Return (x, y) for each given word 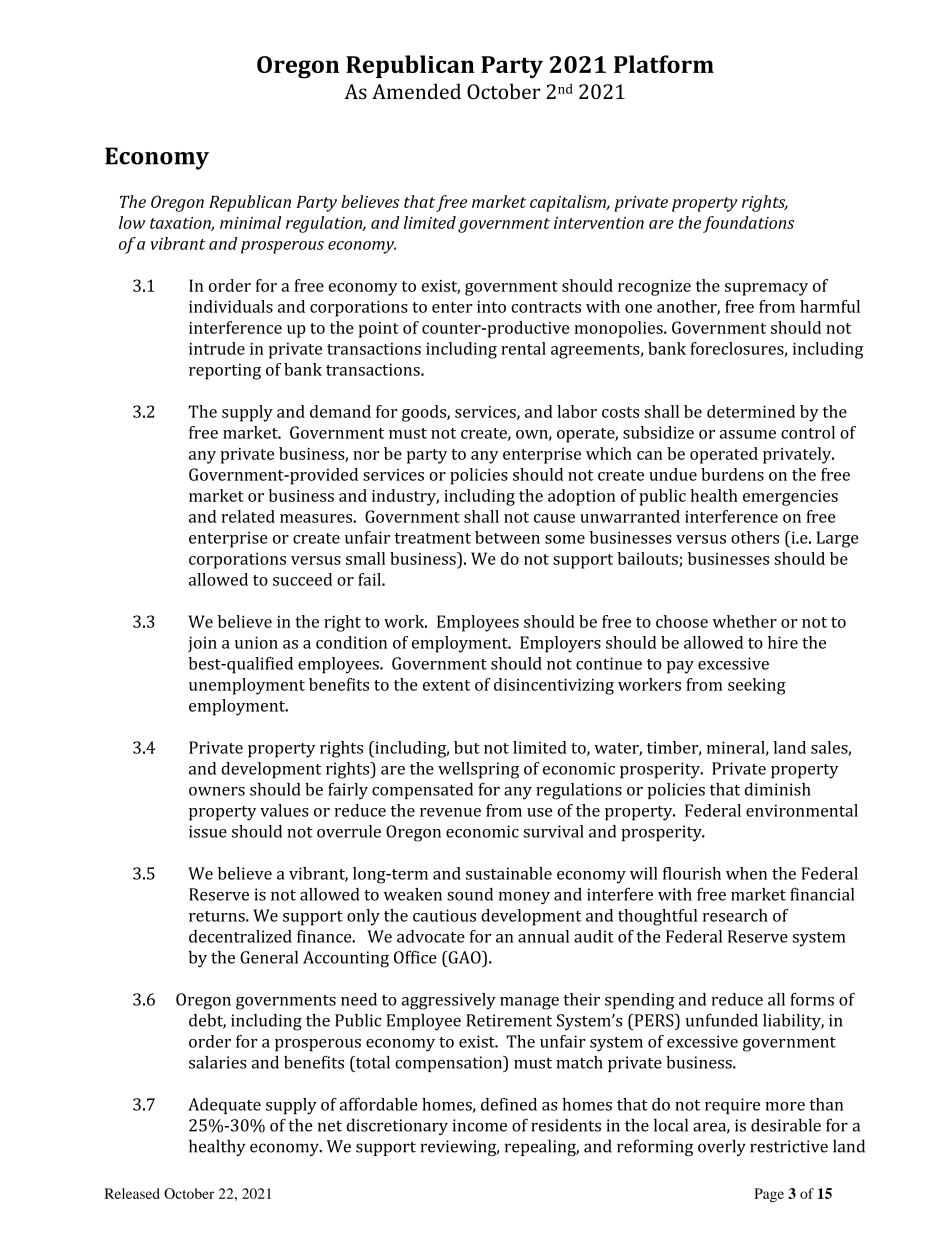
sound (470, 894)
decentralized (240, 936)
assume (747, 434)
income (479, 1125)
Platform (664, 64)
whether (745, 621)
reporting (225, 371)
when (746, 873)
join (202, 644)
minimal (250, 222)
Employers (560, 644)
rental (523, 348)
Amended (416, 91)
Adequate (224, 1106)
